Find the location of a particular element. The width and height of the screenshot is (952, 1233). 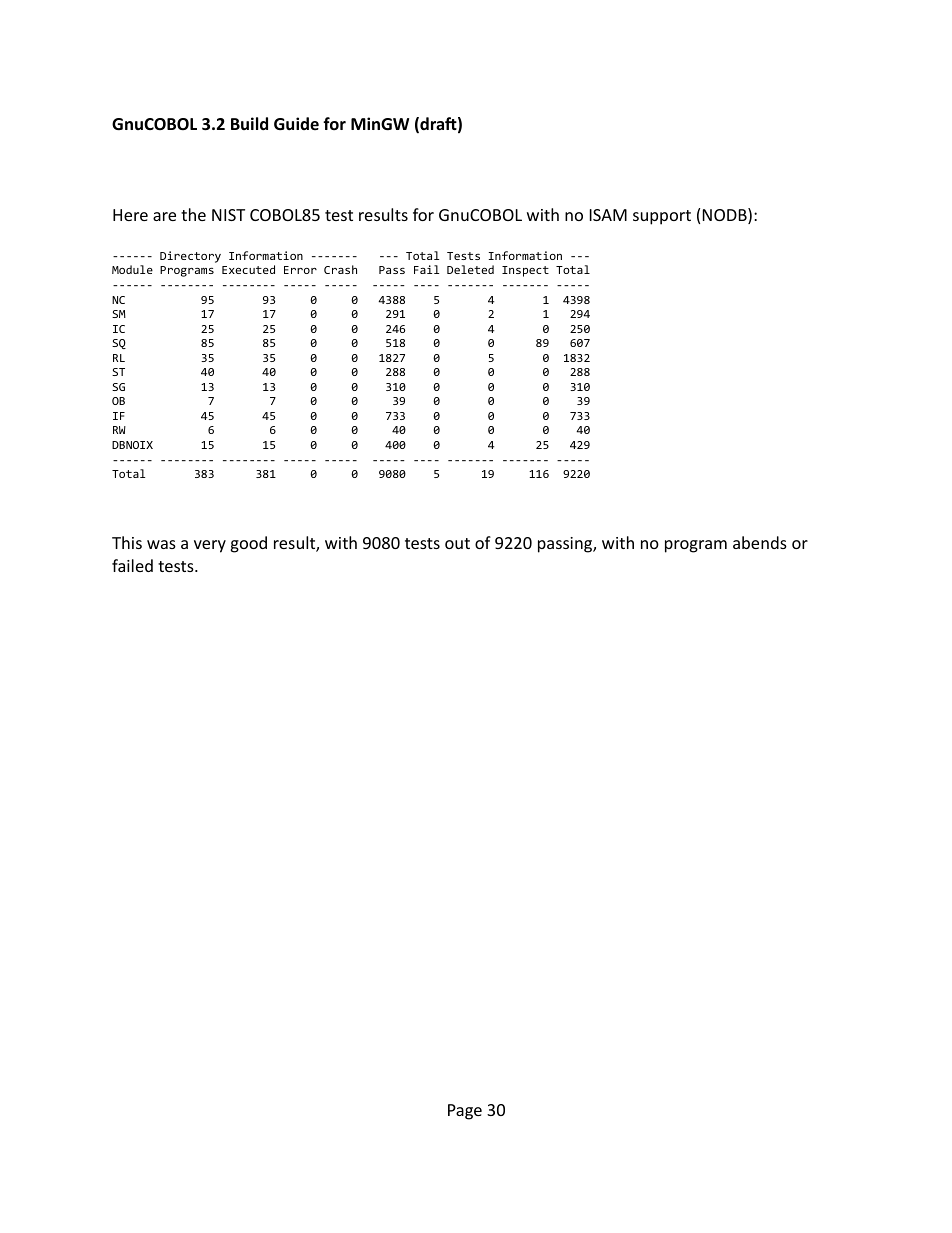

Inspect is located at coordinates (525, 271).
